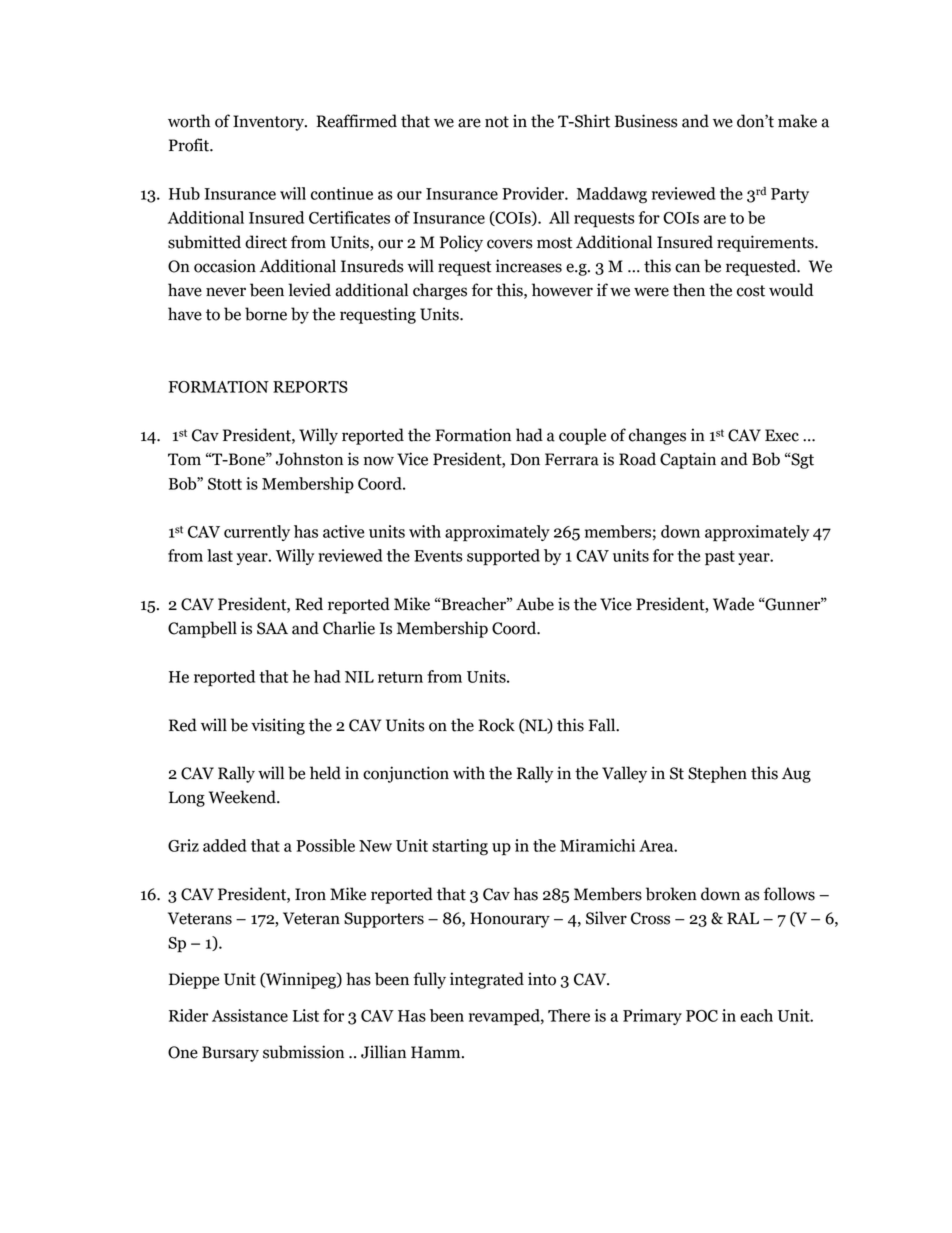 Image resolution: width=952 pixels, height=1233 pixels. Describe the element at coordinates (702, 1016) in the page. I see `POC` at that location.
